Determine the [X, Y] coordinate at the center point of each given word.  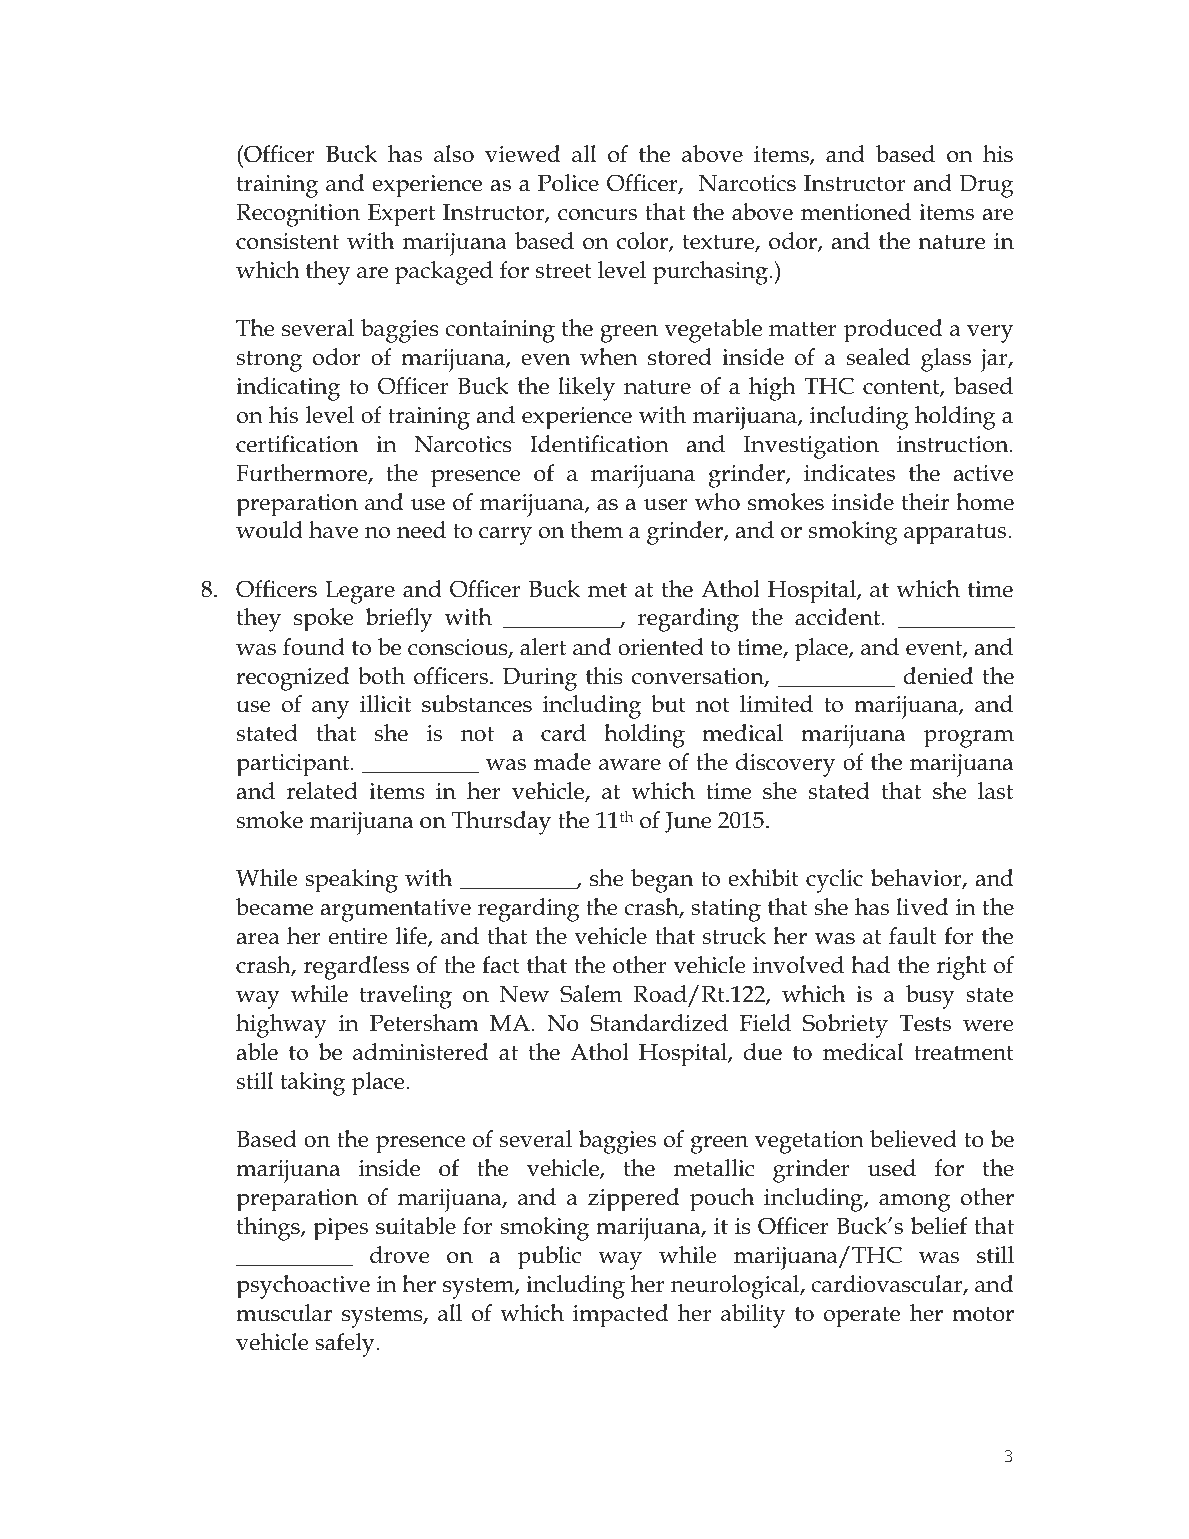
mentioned [856, 212]
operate [862, 1317]
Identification [599, 444]
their [925, 502]
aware [630, 765]
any [330, 710]
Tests [925, 1023]
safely [346, 1345]
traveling [406, 997]
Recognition [298, 215]
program [968, 739]
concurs [597, 215]
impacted [620, 1316]
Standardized [659, 1023]
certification [297, 444]
